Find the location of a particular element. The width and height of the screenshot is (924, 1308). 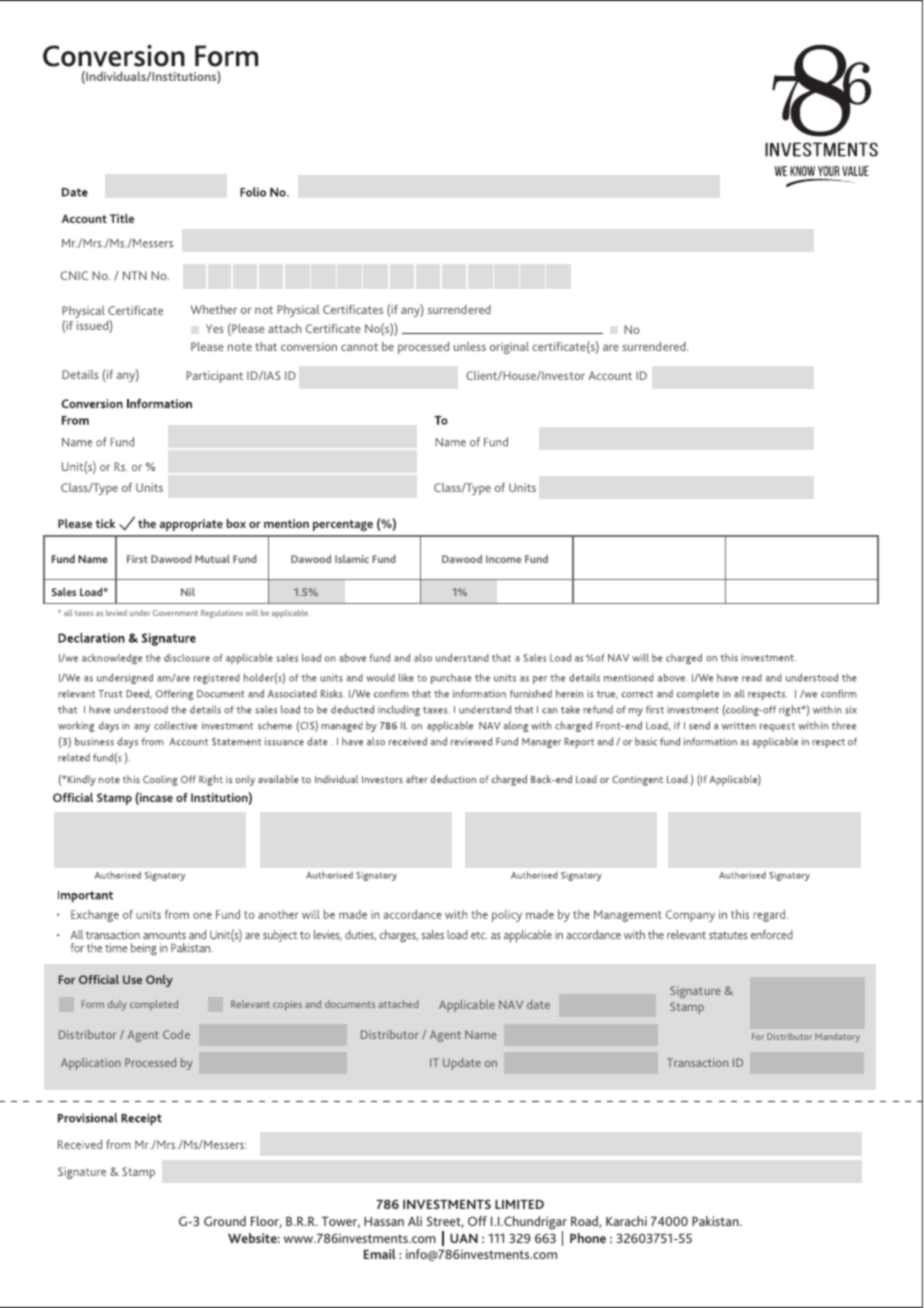

Signature is located at coordinates (695, 992).
